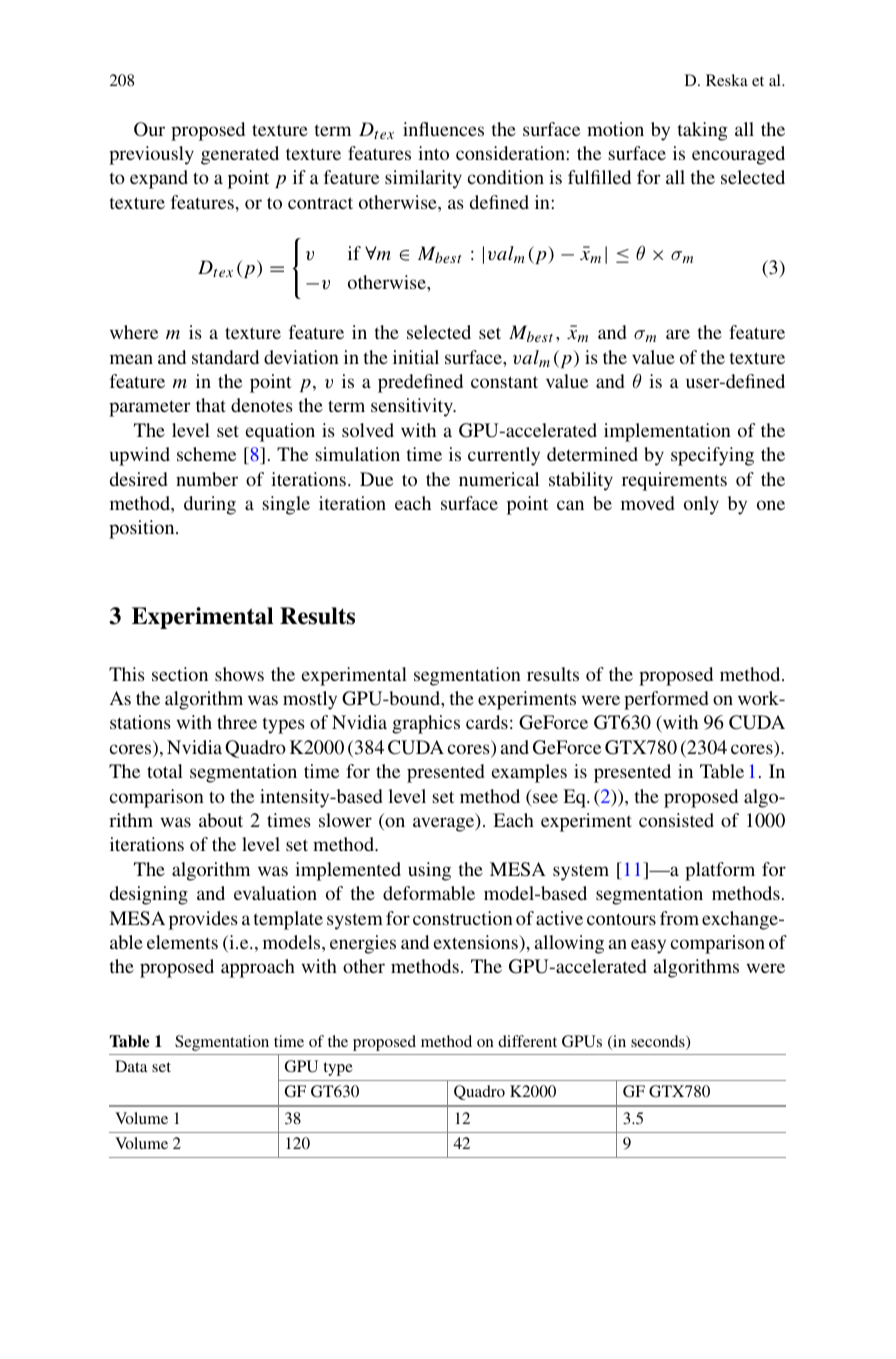 The height and width of the page is (1359, 896). What do you see at coordinates (416, 357) in the page?
I see `initial` at bounding box center [416, 357].
